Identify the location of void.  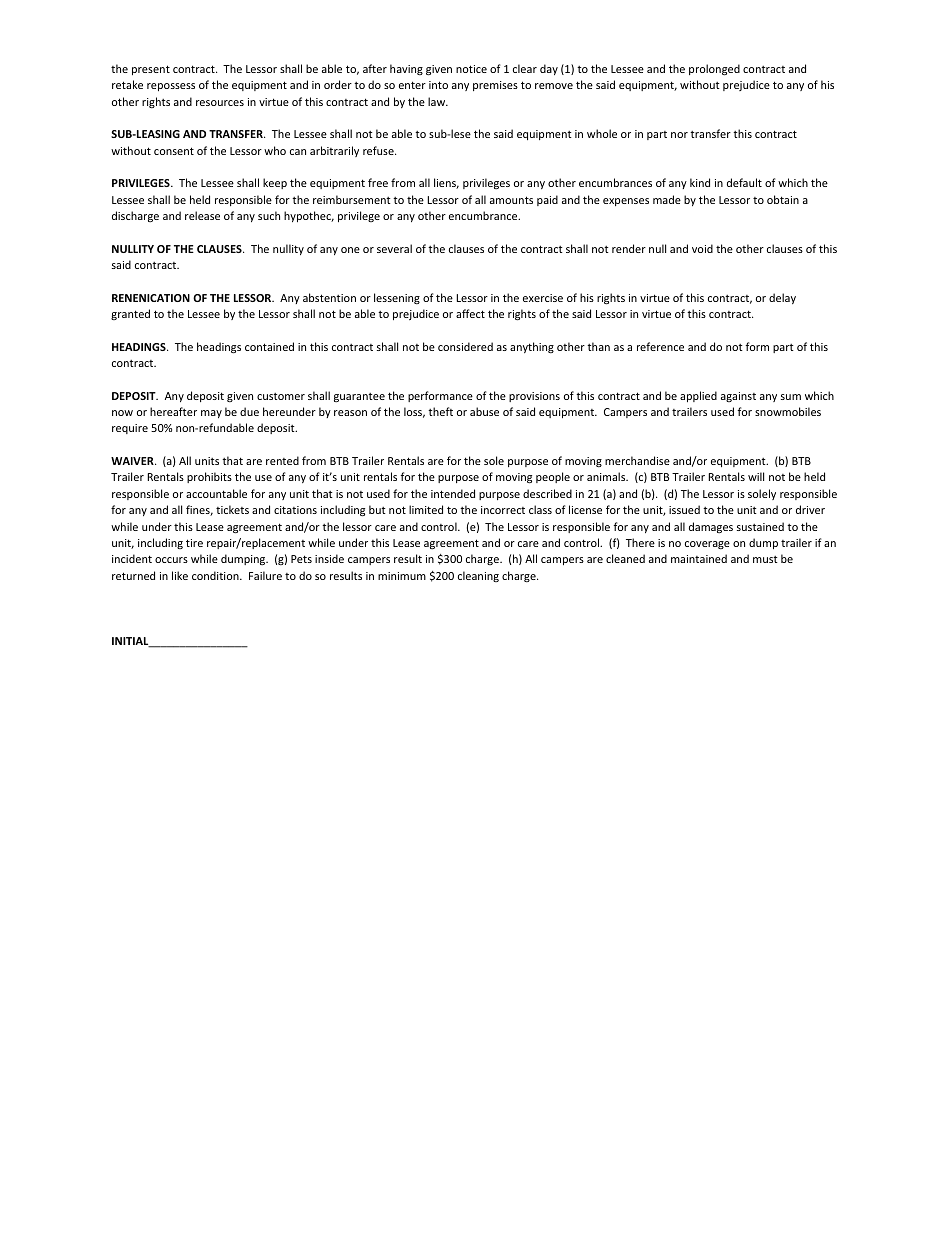
(702, 248).
